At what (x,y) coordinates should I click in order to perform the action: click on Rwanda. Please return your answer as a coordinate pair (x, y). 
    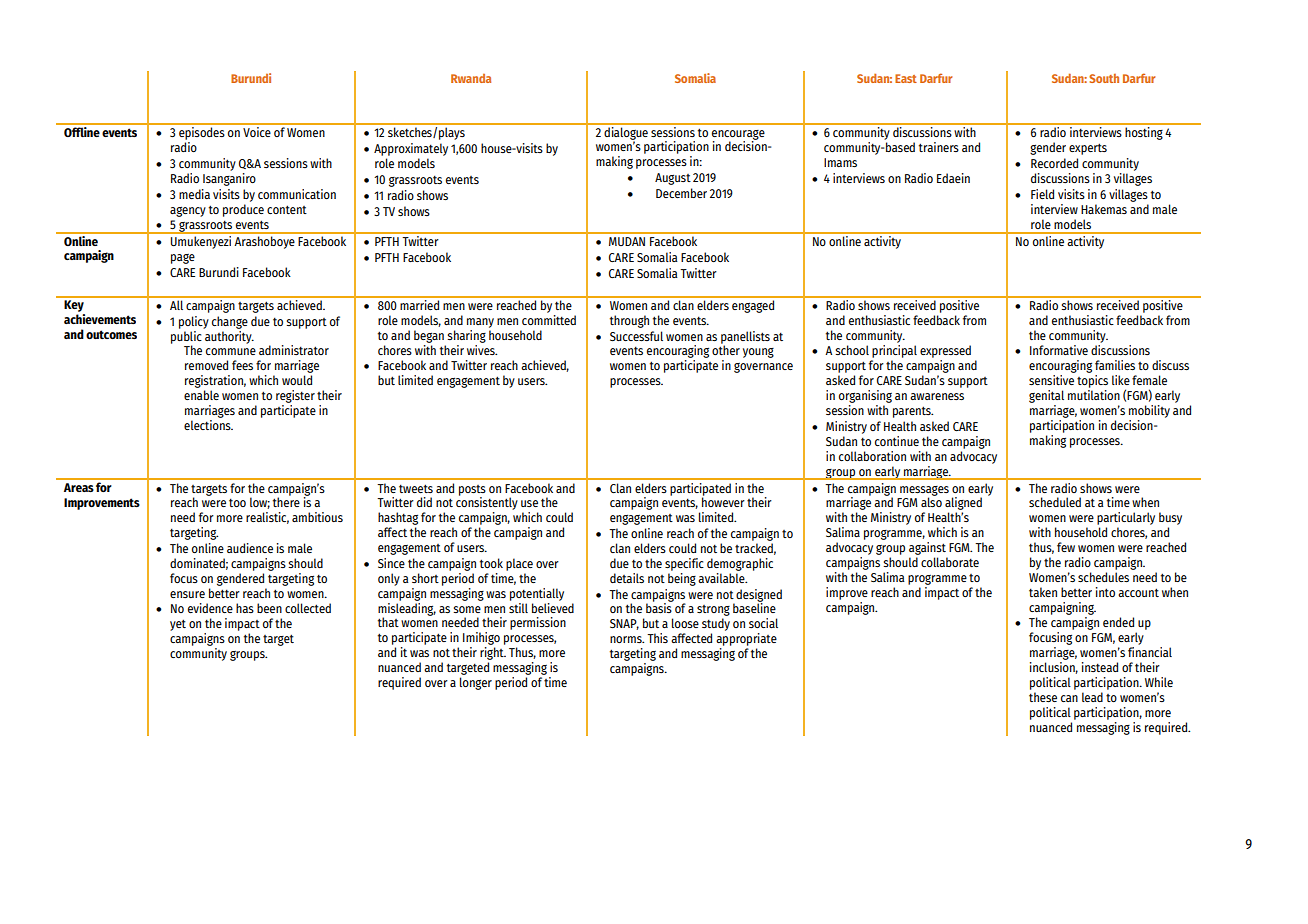
    Looking at the image, I should click on (471, 78).
